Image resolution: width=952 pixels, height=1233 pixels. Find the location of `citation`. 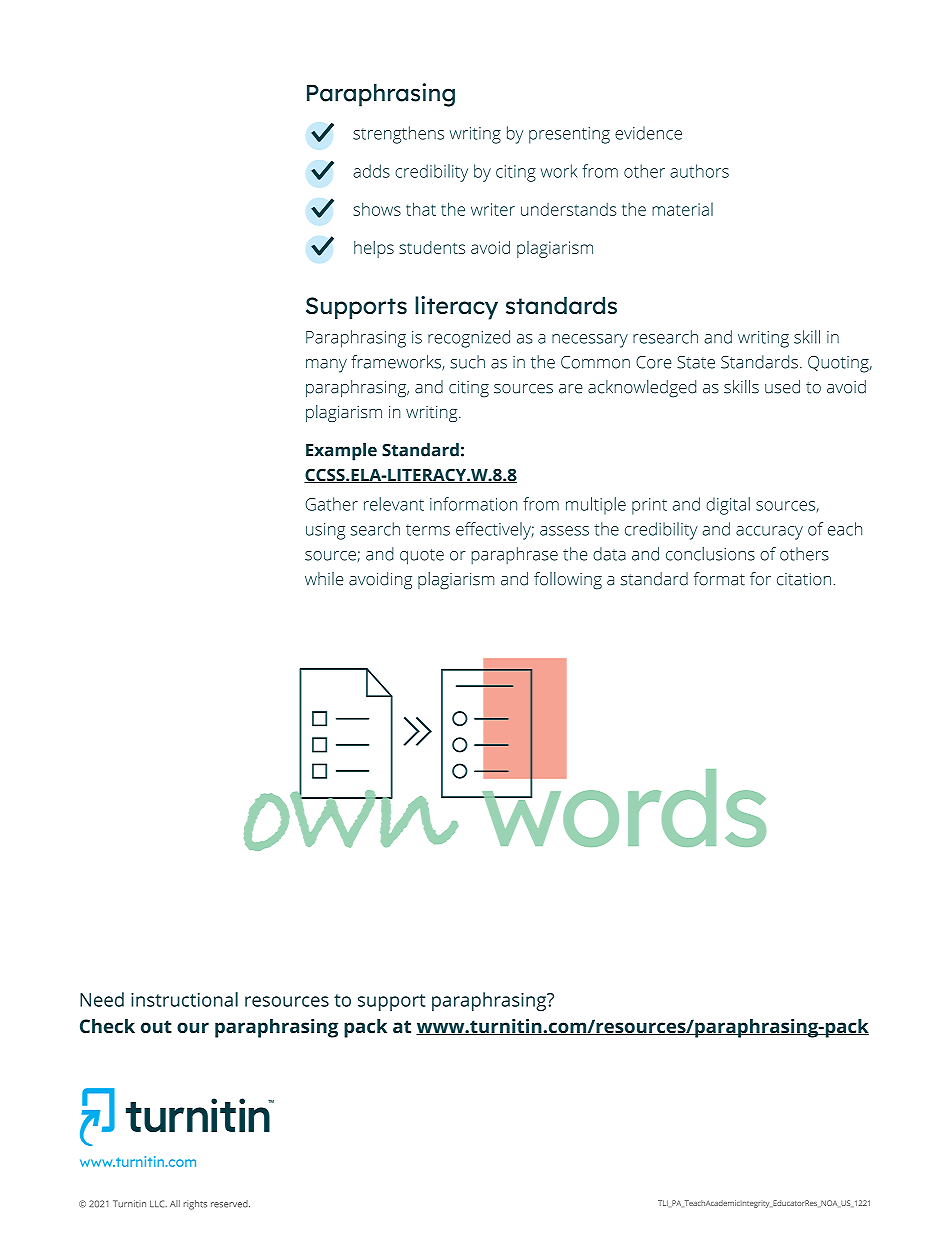

citation is located at coordinates (804, 579).
